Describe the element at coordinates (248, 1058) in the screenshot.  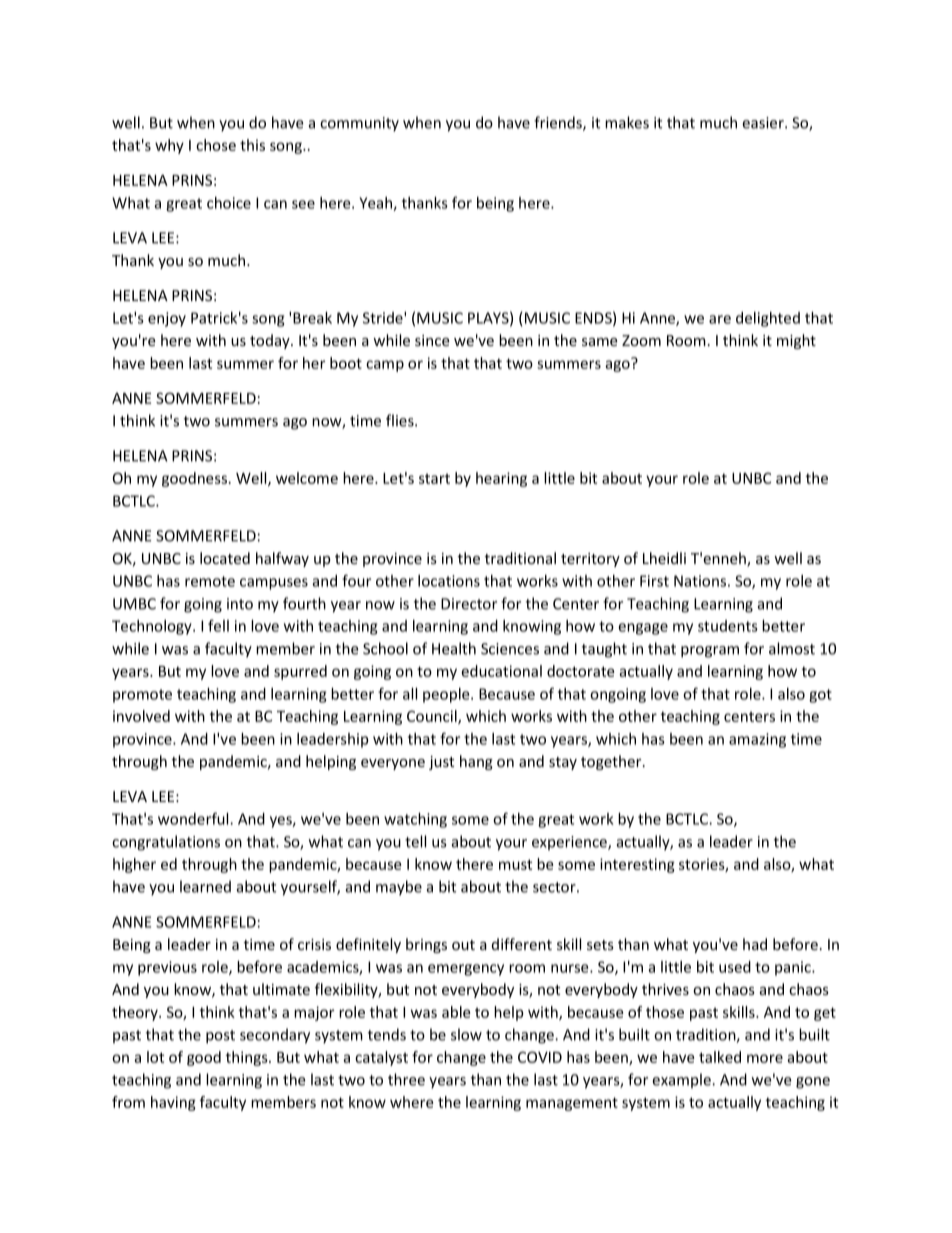
I see `things` at that location.
